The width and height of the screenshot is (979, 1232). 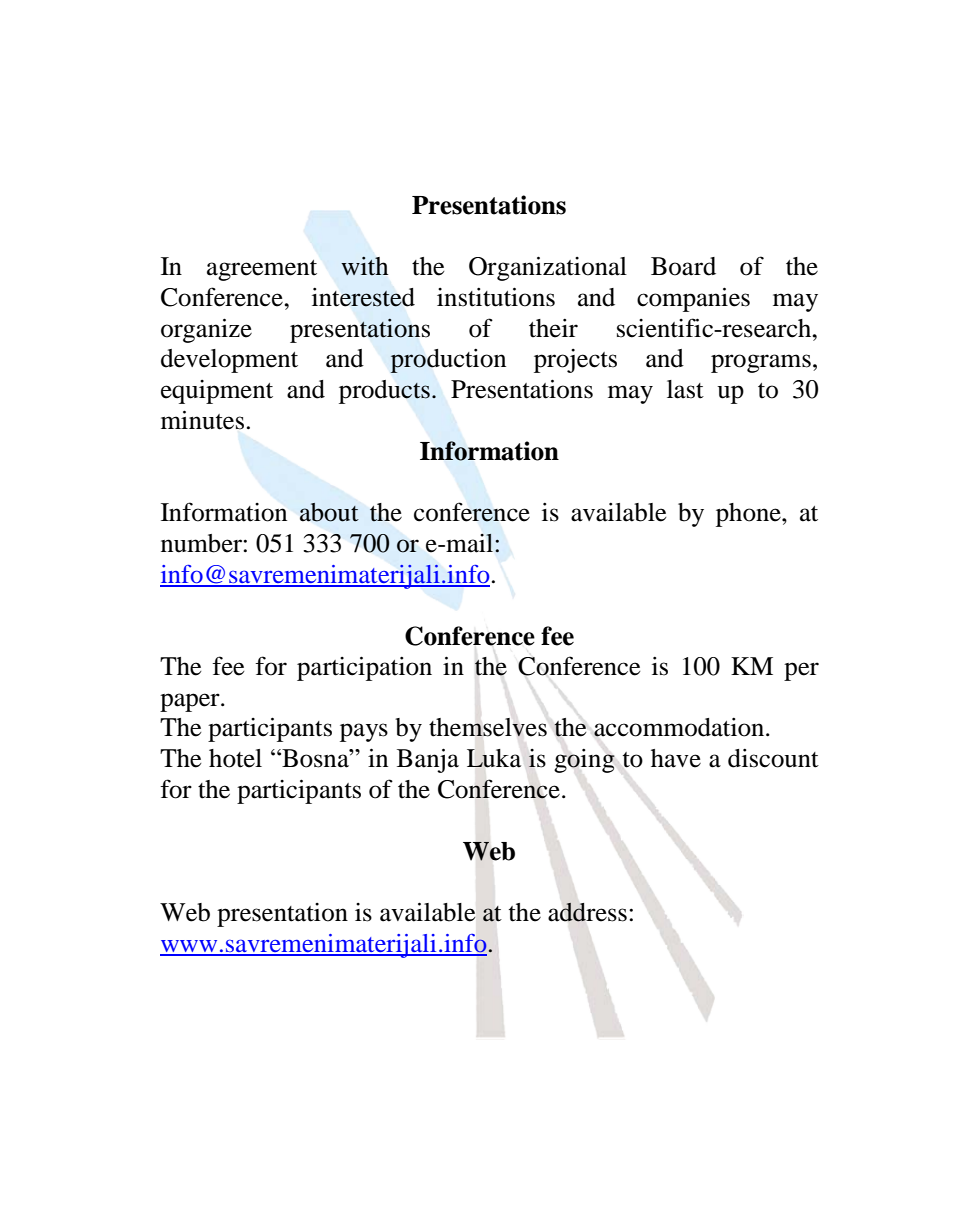 What do you see at coordinates (191, 702) in the screenshot?
I see `paper` at bounding box center [191, 702].
